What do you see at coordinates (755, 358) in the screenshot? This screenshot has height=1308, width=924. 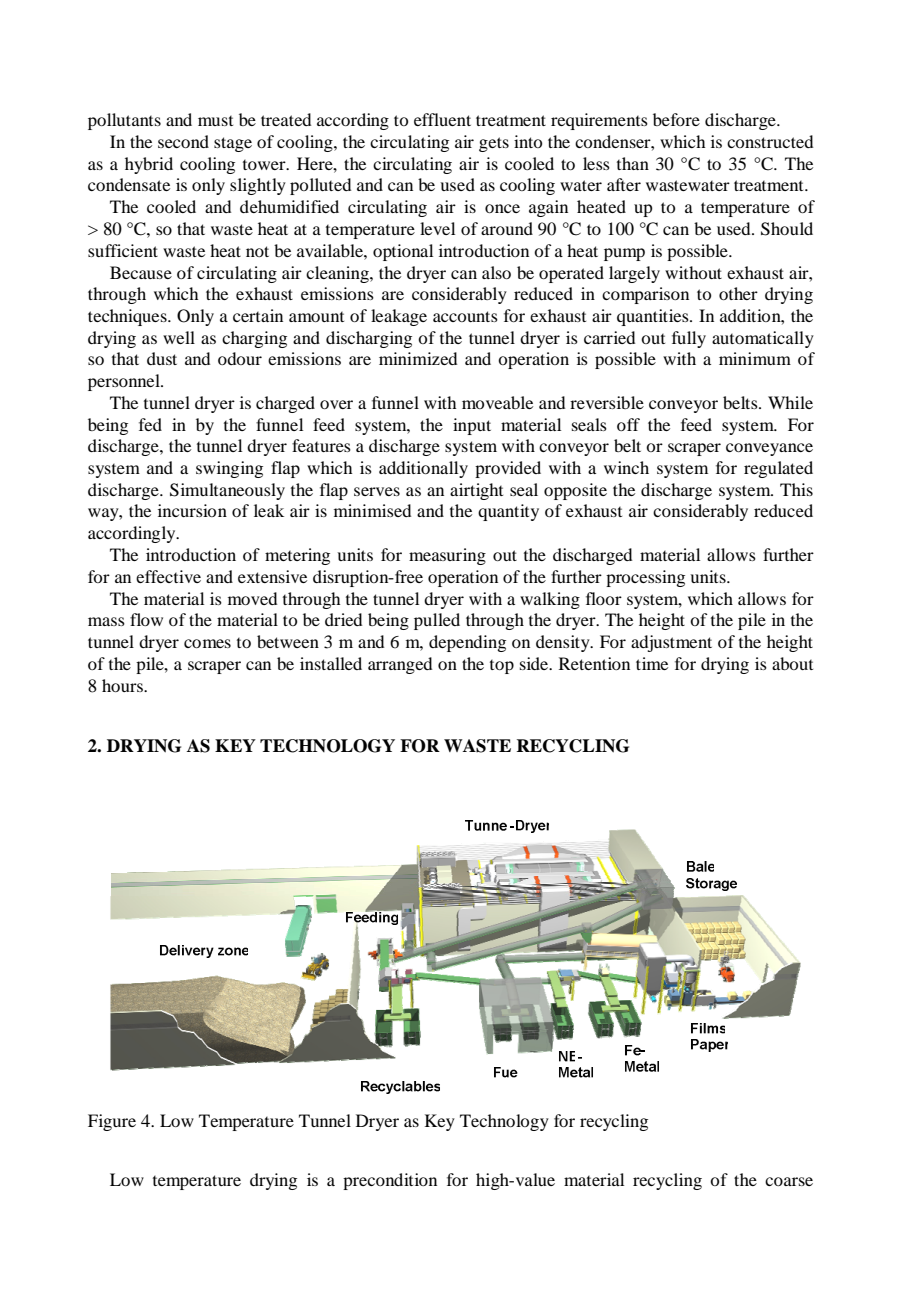 I see `minimum` at bounding box center [755, 358].
